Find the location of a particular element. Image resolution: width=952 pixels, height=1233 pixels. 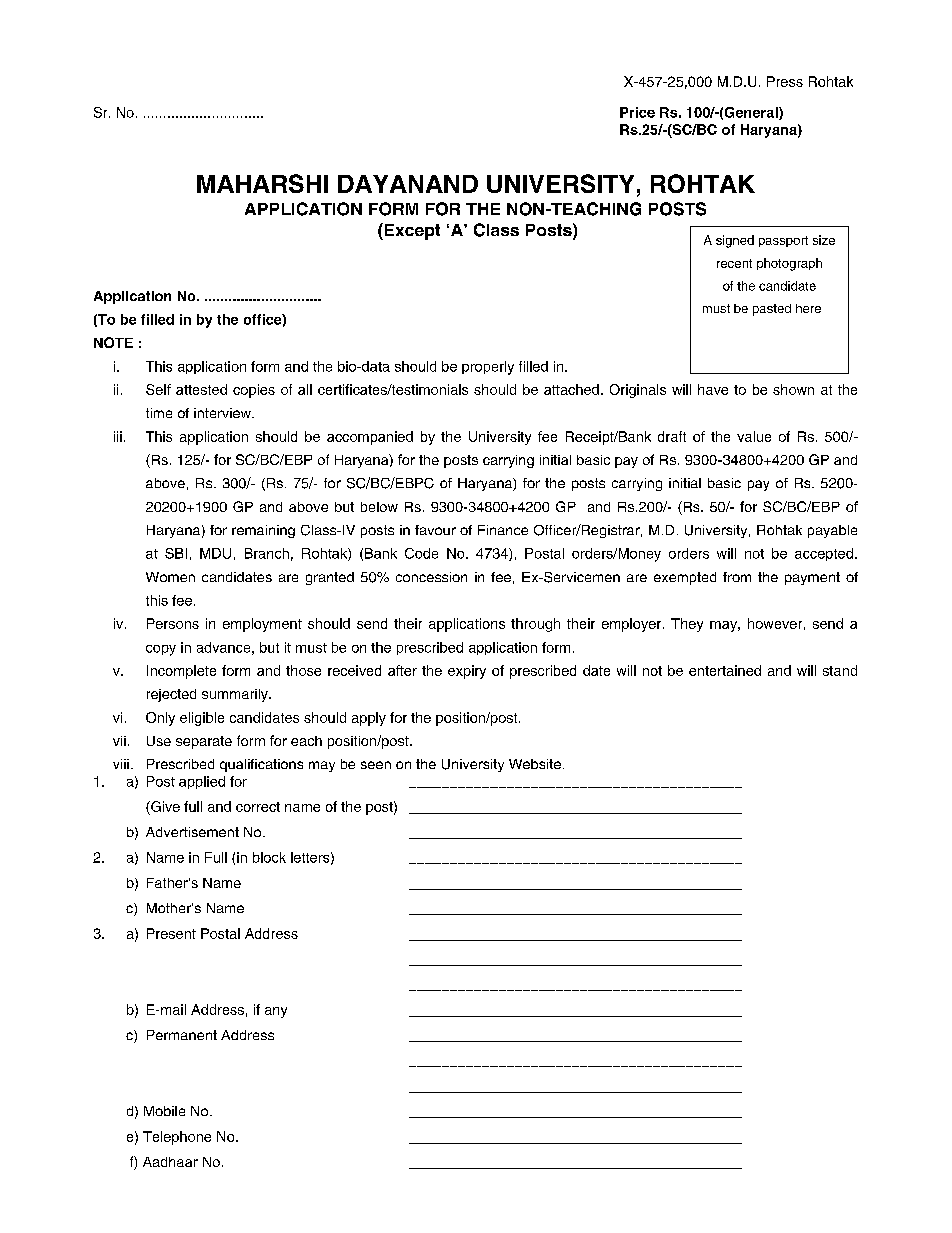

Press is located at coordinates (785, 81).
